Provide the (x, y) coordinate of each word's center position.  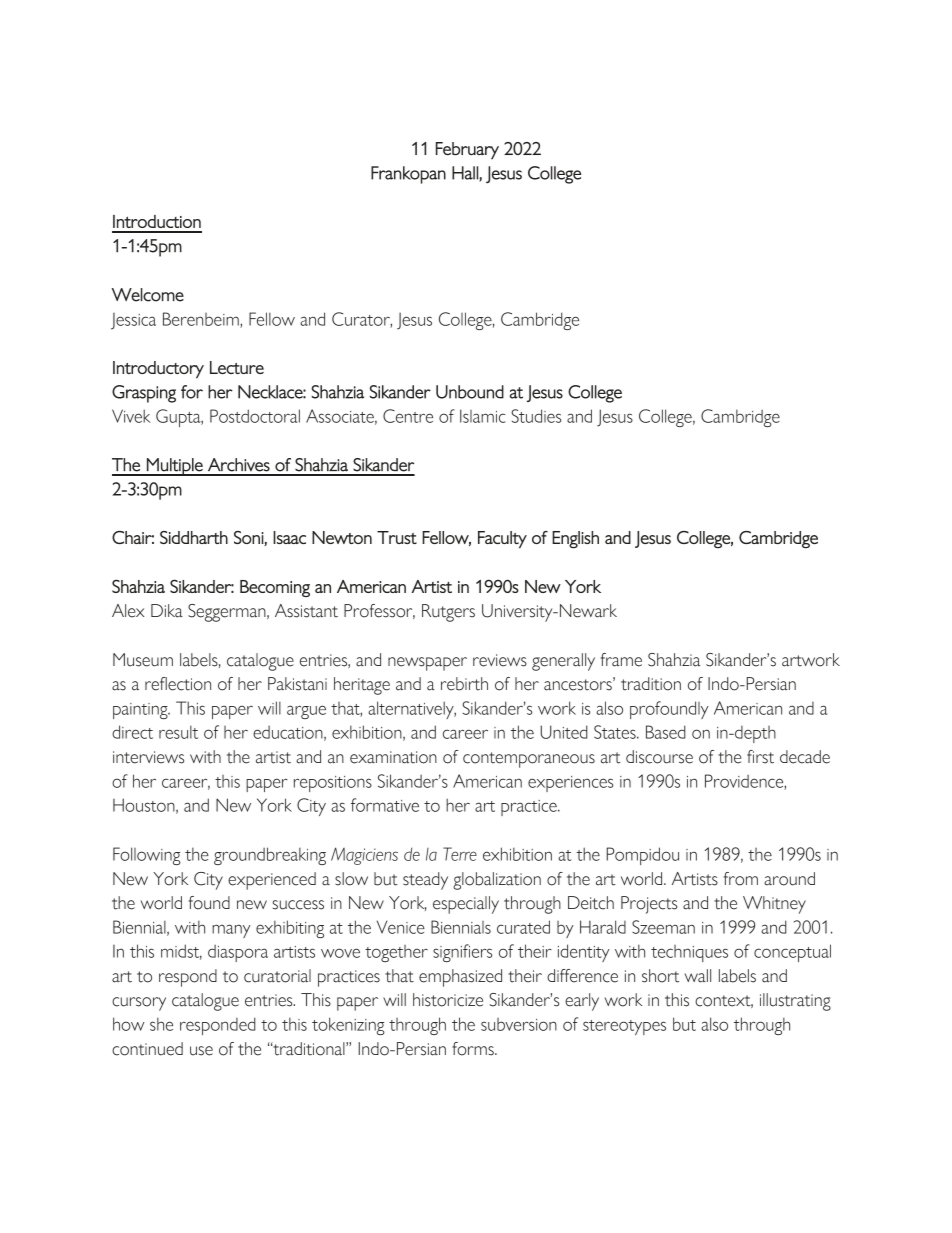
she (161, 1024)
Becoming (275, 588)
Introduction (157, 221)
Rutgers (448, 613)
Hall (466, 174)
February (467, 151)
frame (621, 660)
